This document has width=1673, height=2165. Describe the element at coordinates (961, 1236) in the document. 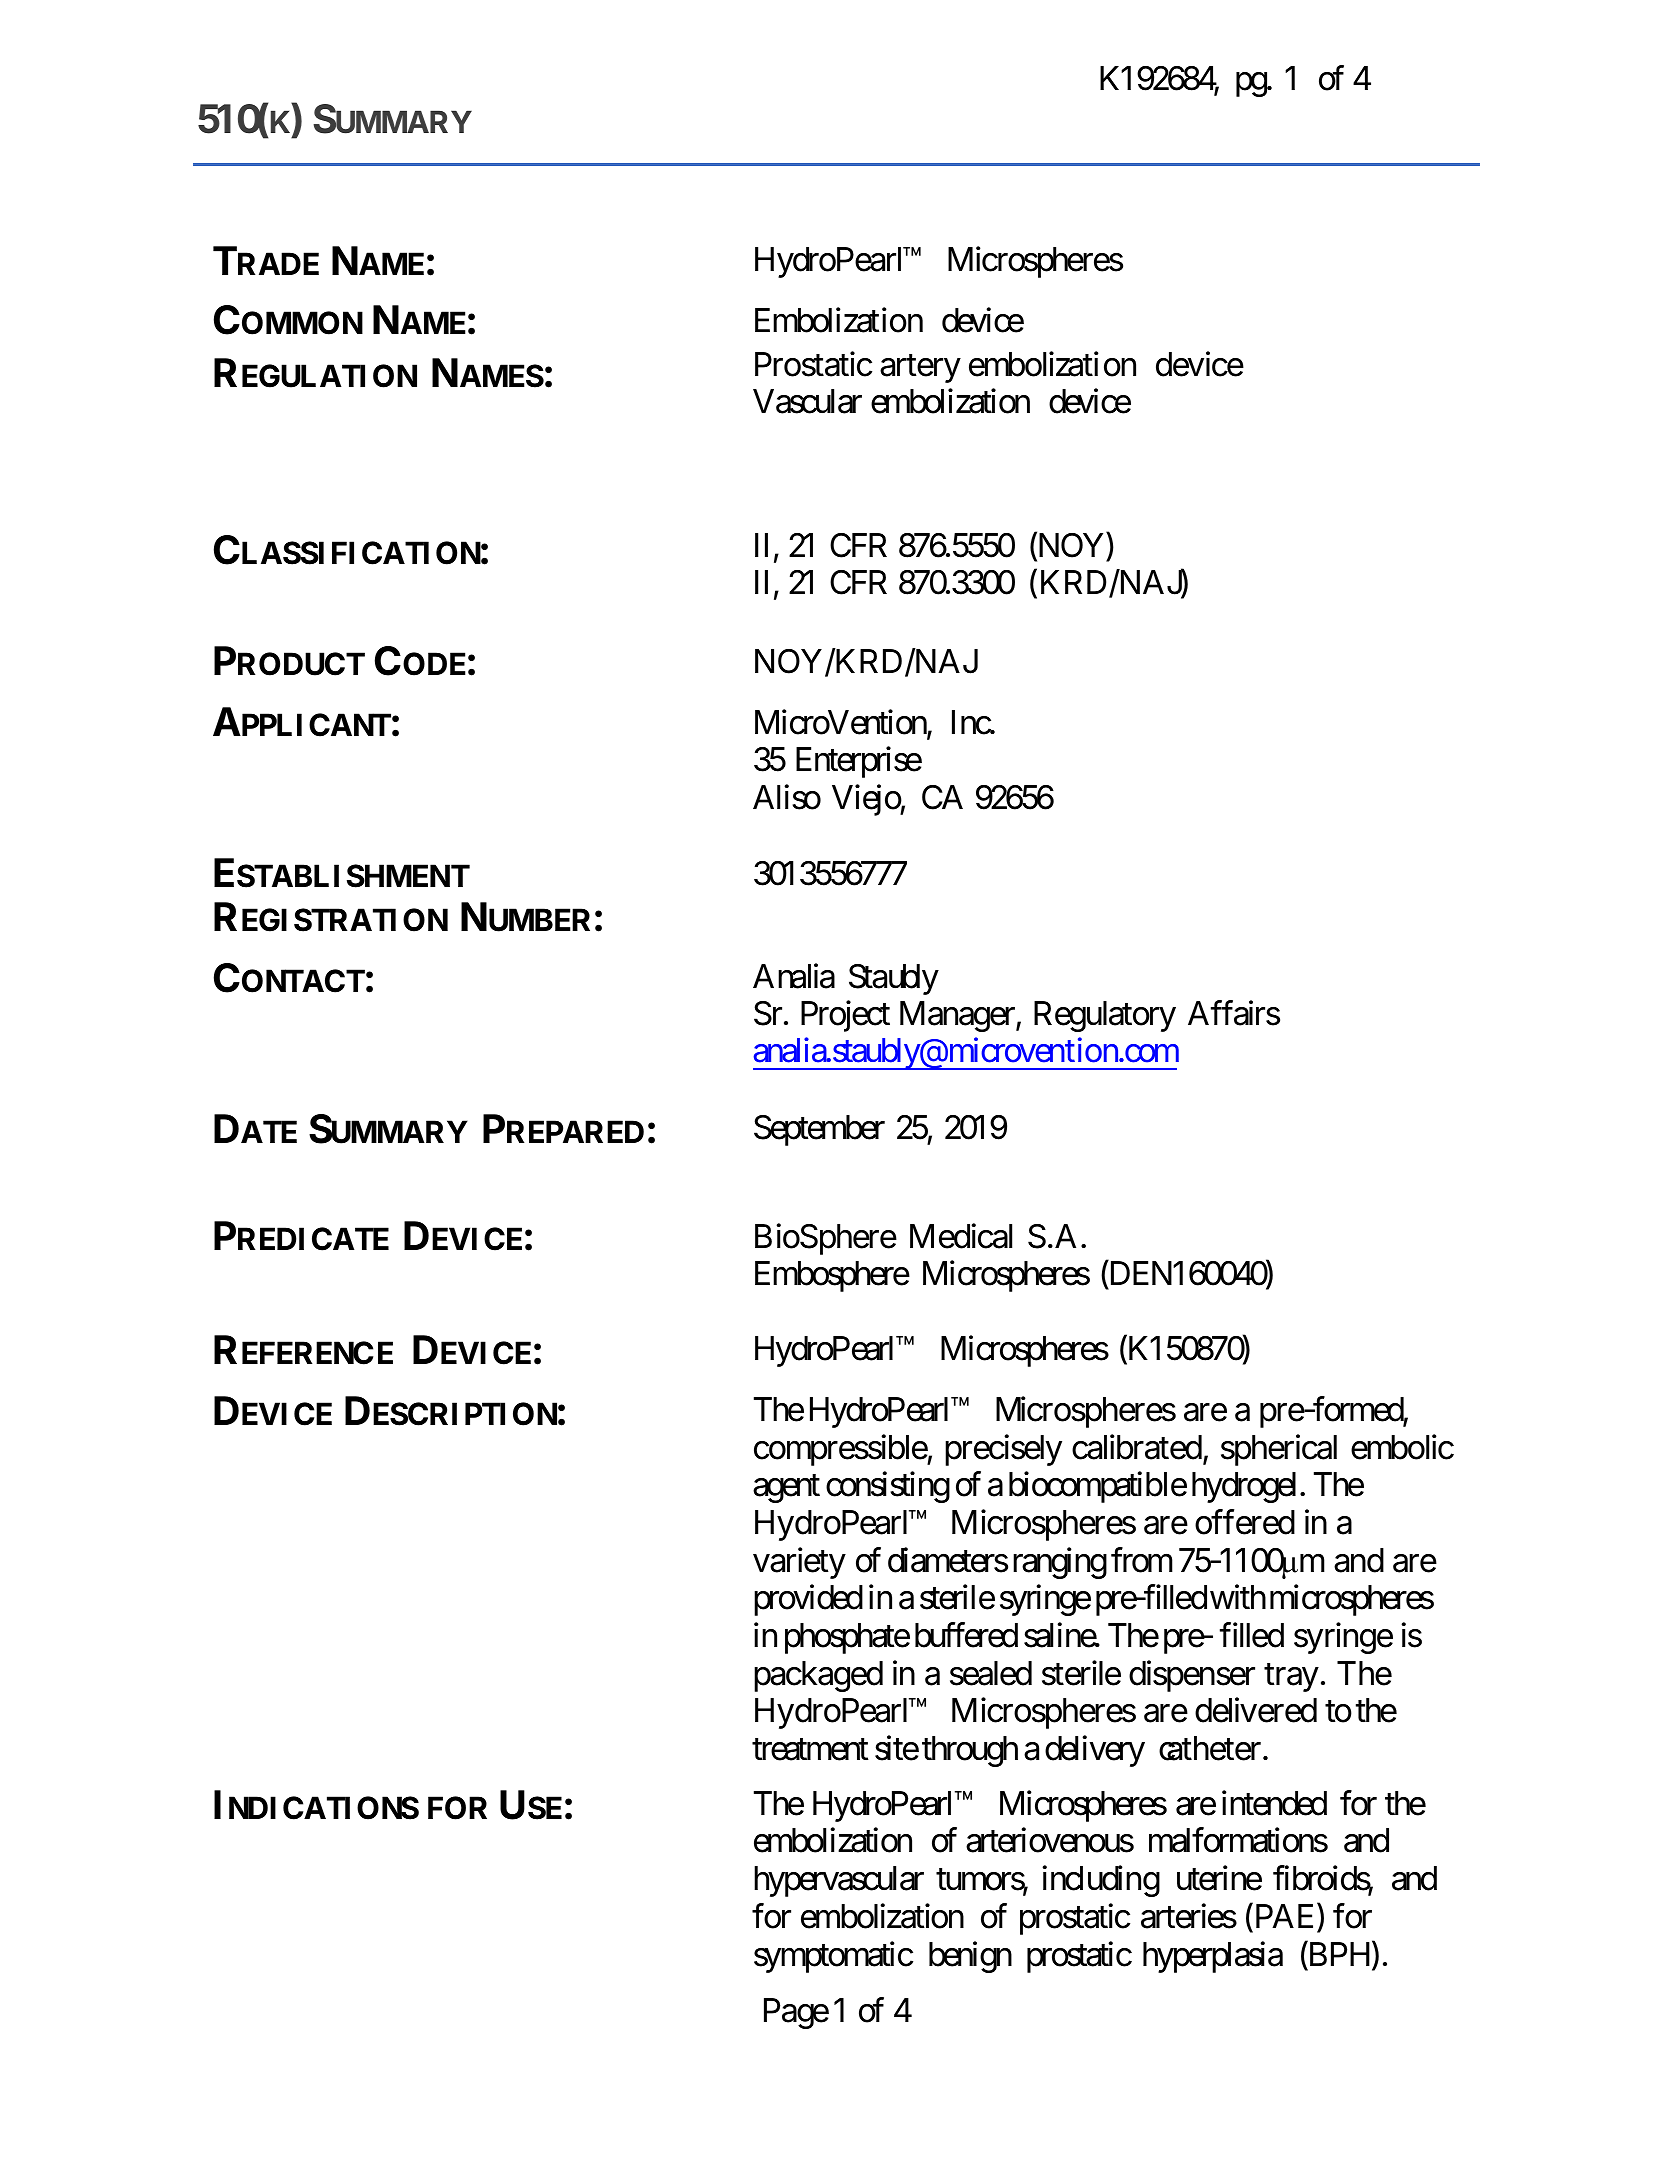

I see `Medical` at that location.
